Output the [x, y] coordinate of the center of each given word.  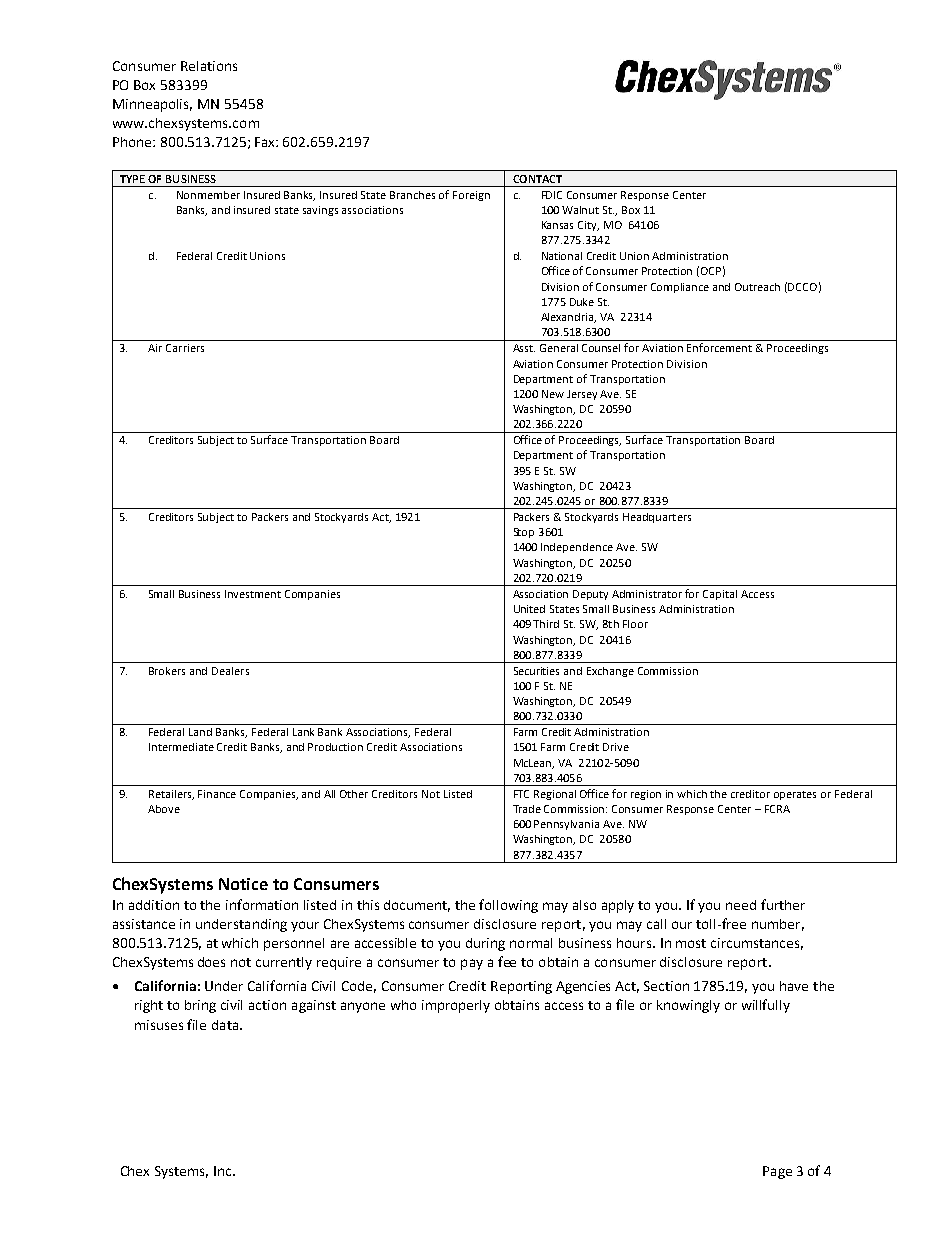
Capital [720, 595]
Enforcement [719, 347]
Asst [524, 348]
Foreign [471, 196]
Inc [224, 1171]
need [741, 905]
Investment [253, 594]
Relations [209, 66]
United [529, 609]
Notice [243, 884]
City [588, 226]
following [508, 906]
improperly [456, 1006]
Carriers [185, 348]
